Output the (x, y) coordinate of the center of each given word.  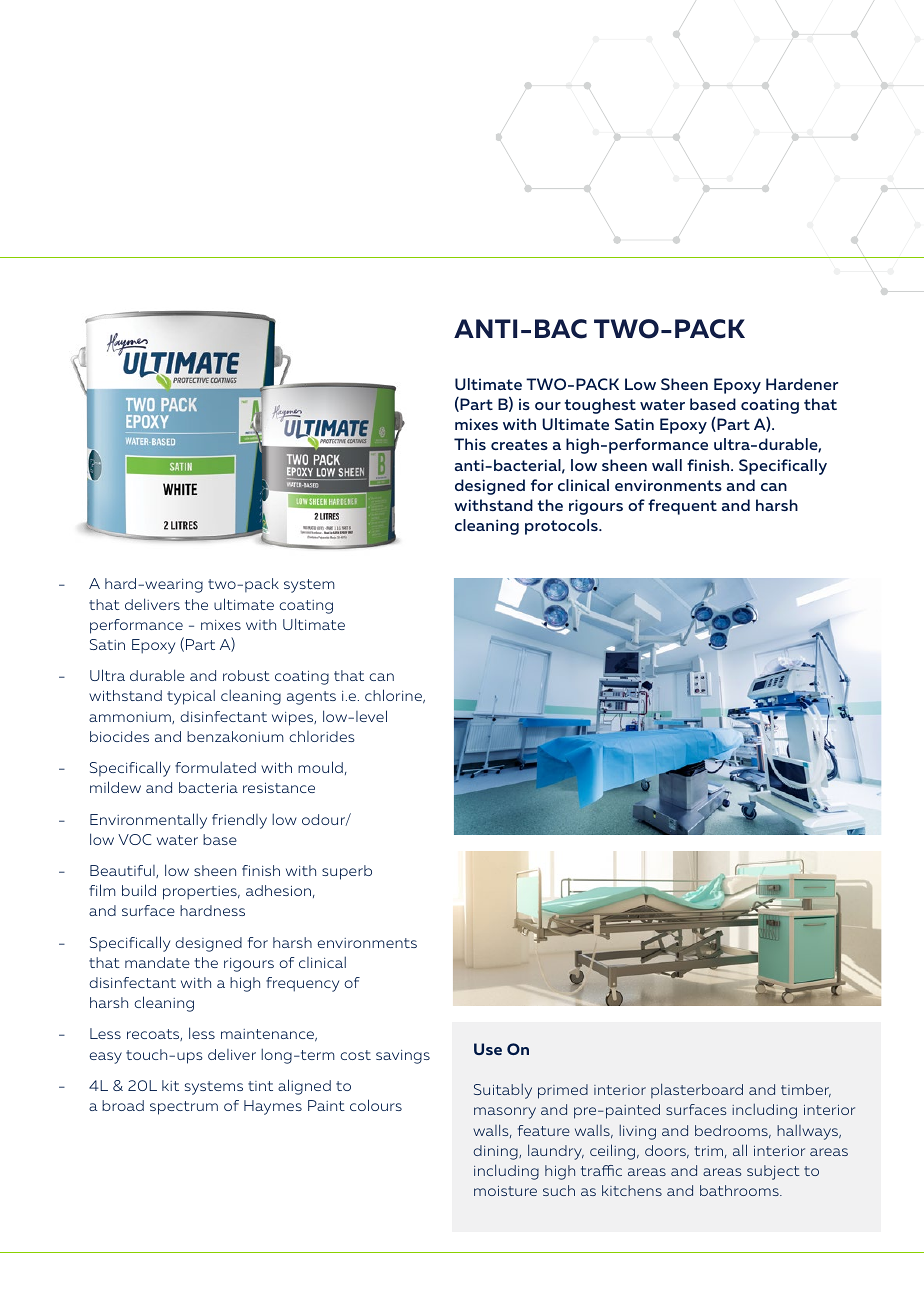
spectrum (184, 1108)
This (470, 444)
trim (708, 1151)
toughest (600, 406)
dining (496, 1152)
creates (519, 444)
